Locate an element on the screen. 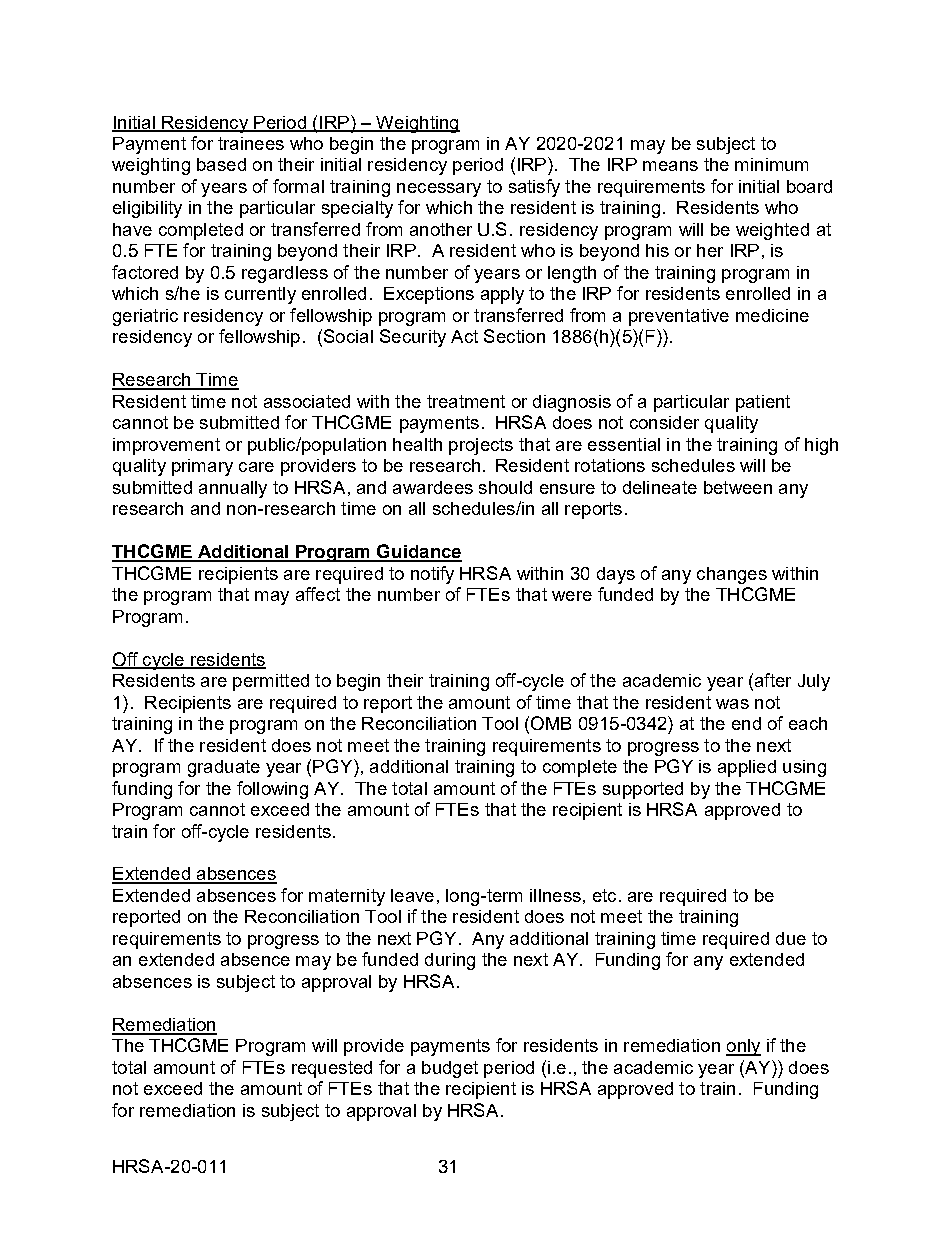 This screenshot has height=1233, width=952. requested is located at coordinates (332, 1069).
